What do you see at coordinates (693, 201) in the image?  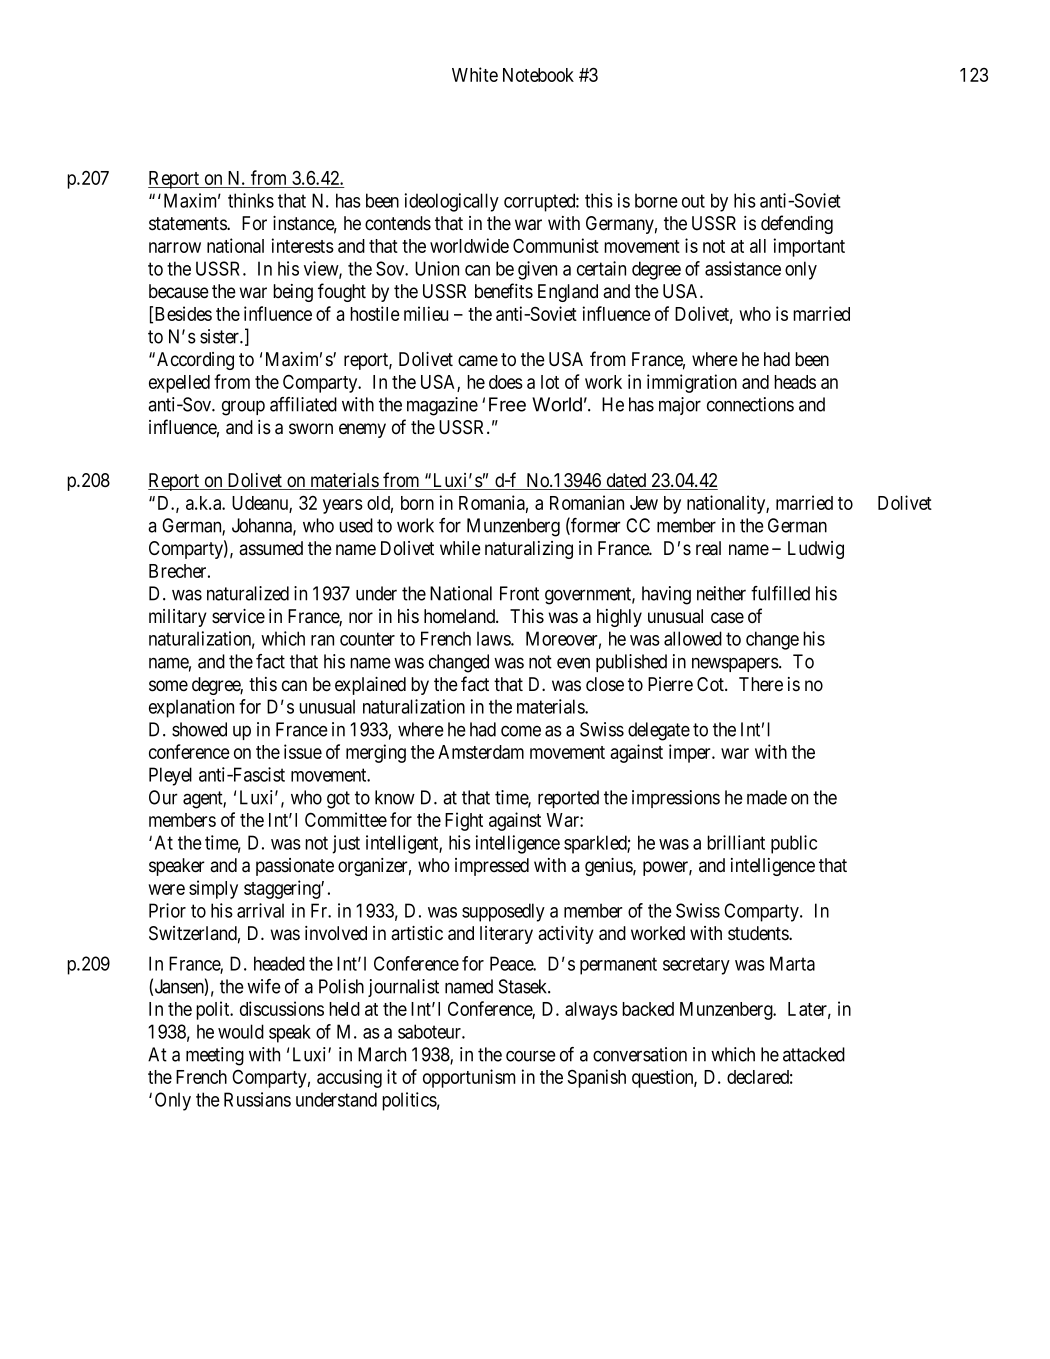 I see `out` at bounding box center [693, 201].
